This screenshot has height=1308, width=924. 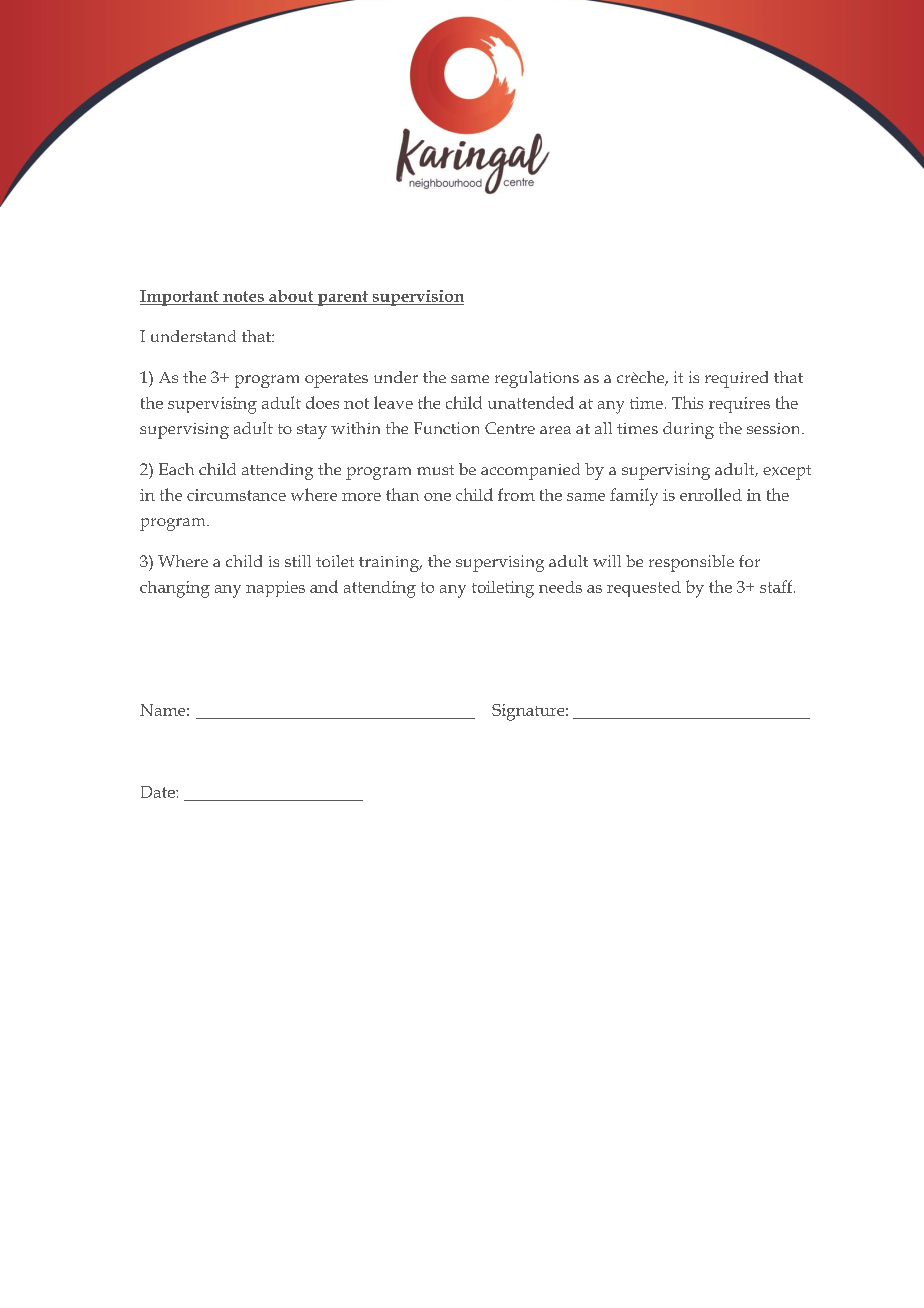 What do you see at coordinates (159, 792) in the screenshot?
I see `Date` at bounding box center [159, 792].
